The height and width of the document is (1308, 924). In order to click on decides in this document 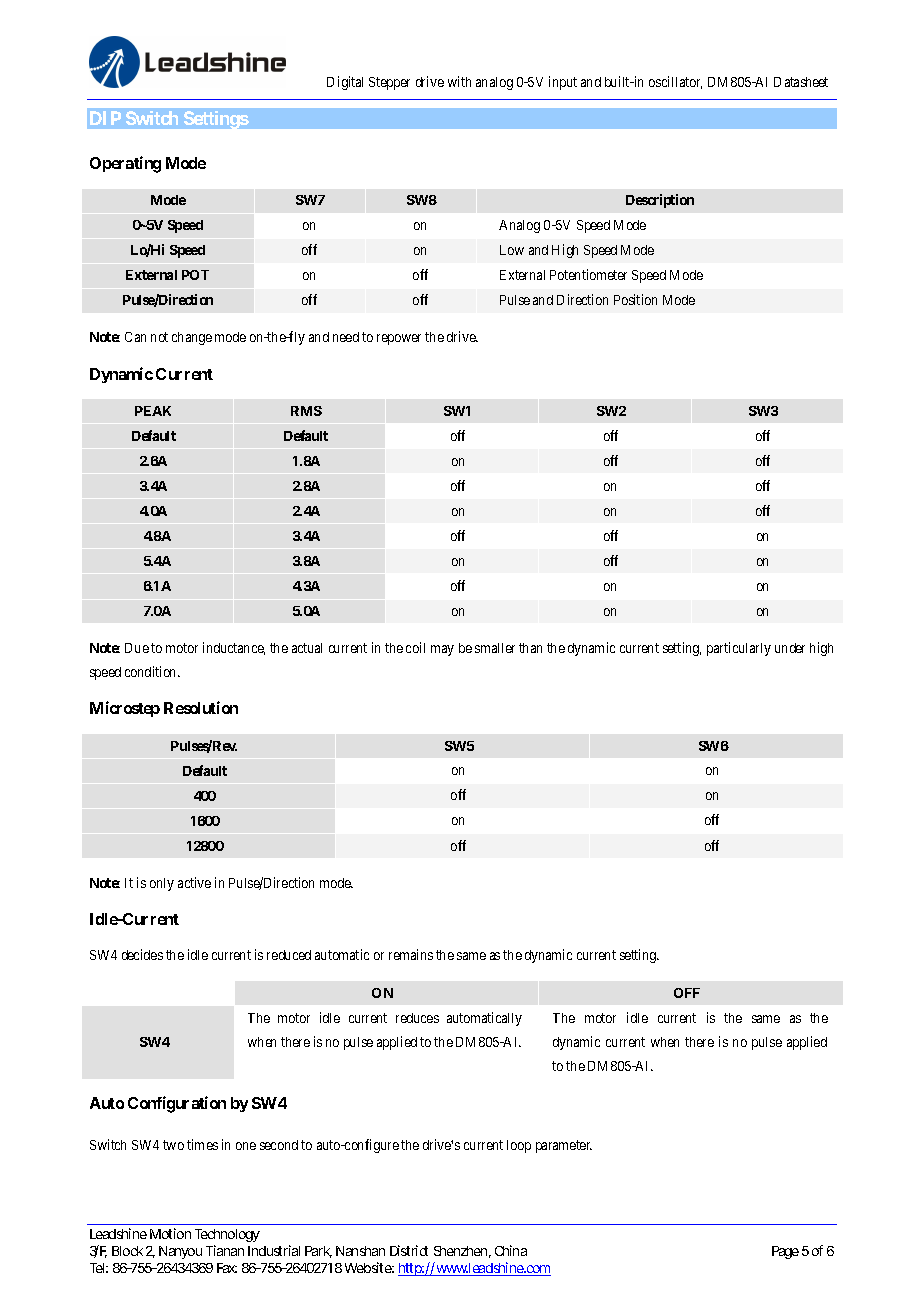, I will do `click(142, 954)`.
